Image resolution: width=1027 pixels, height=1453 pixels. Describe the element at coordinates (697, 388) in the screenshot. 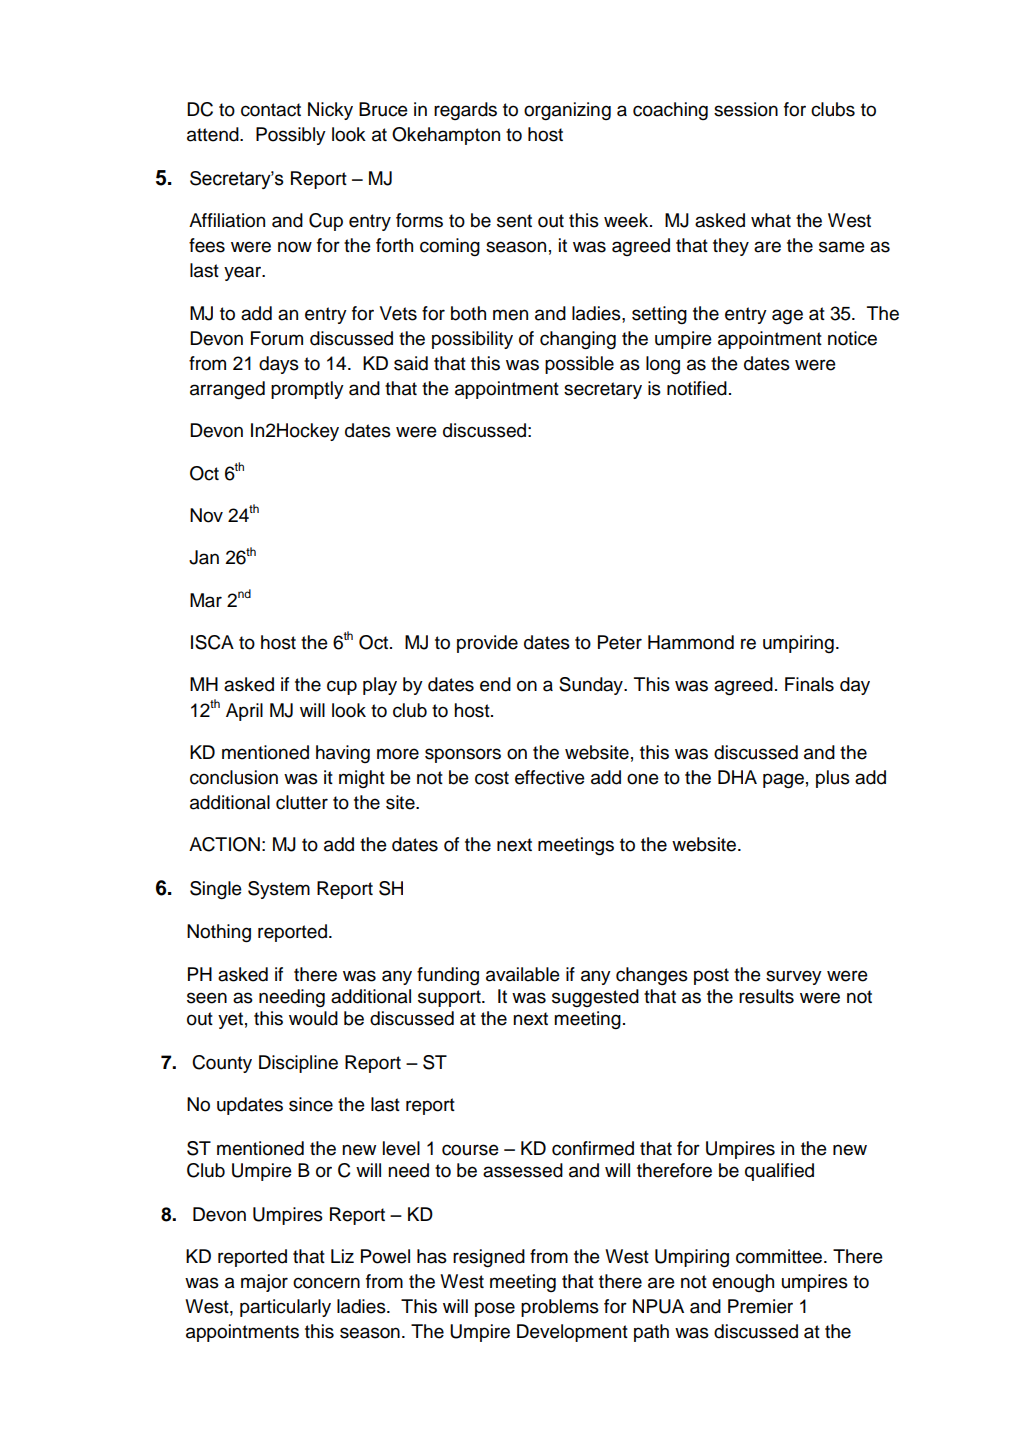

I see `notified` at that location.
